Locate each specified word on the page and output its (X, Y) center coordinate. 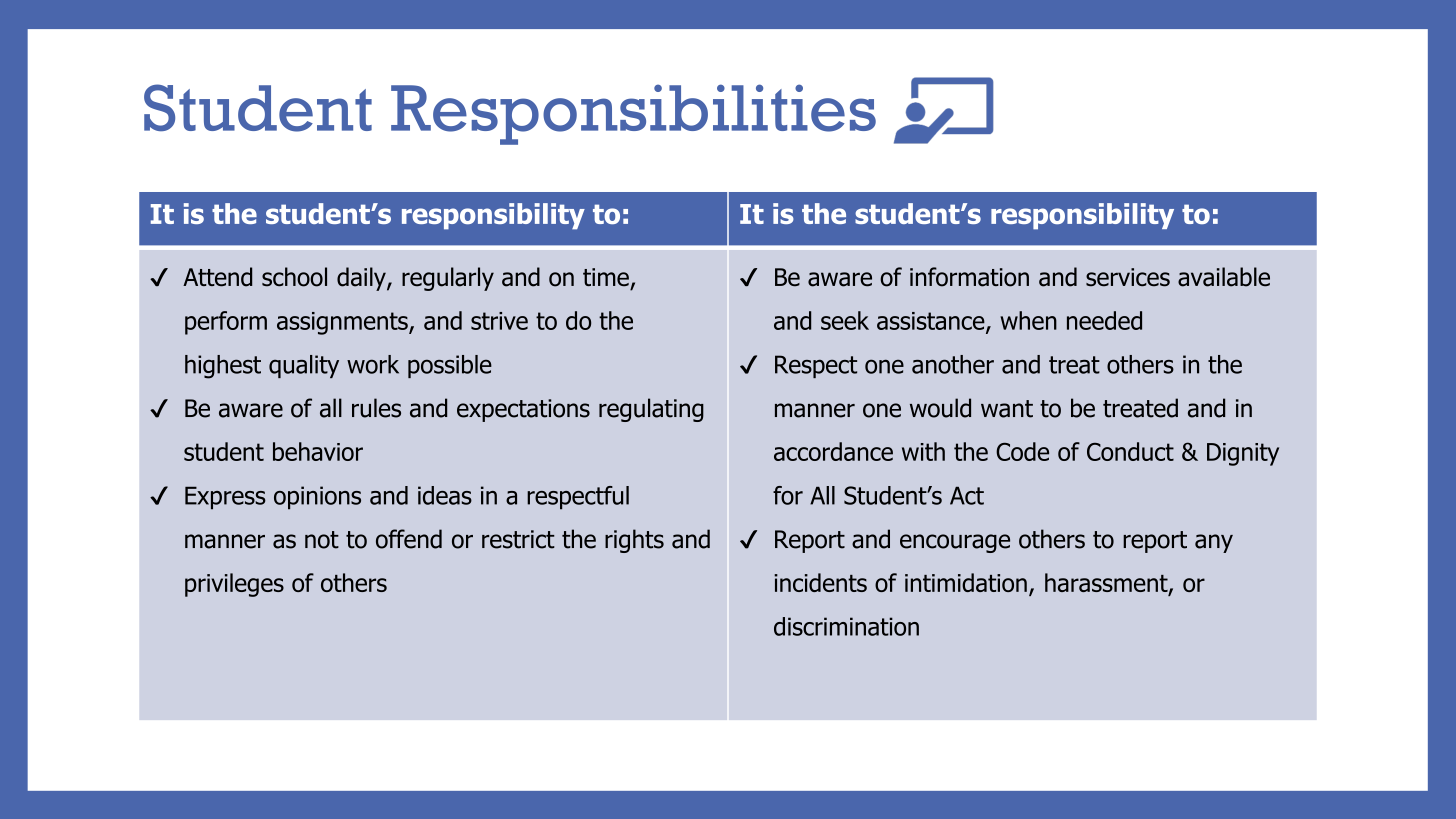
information (969, 277)
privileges (234, 585)
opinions (317, 498)
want (1007, 409)
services (1128, 277)
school (294, 277)
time (606, 277)
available (1224, 277)
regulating (651, 410)
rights (634, 541)
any (1214, 543)
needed (1104, 320)
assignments (343, 323)
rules (376, 408)
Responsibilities (633, 114)
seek (845, 320)
